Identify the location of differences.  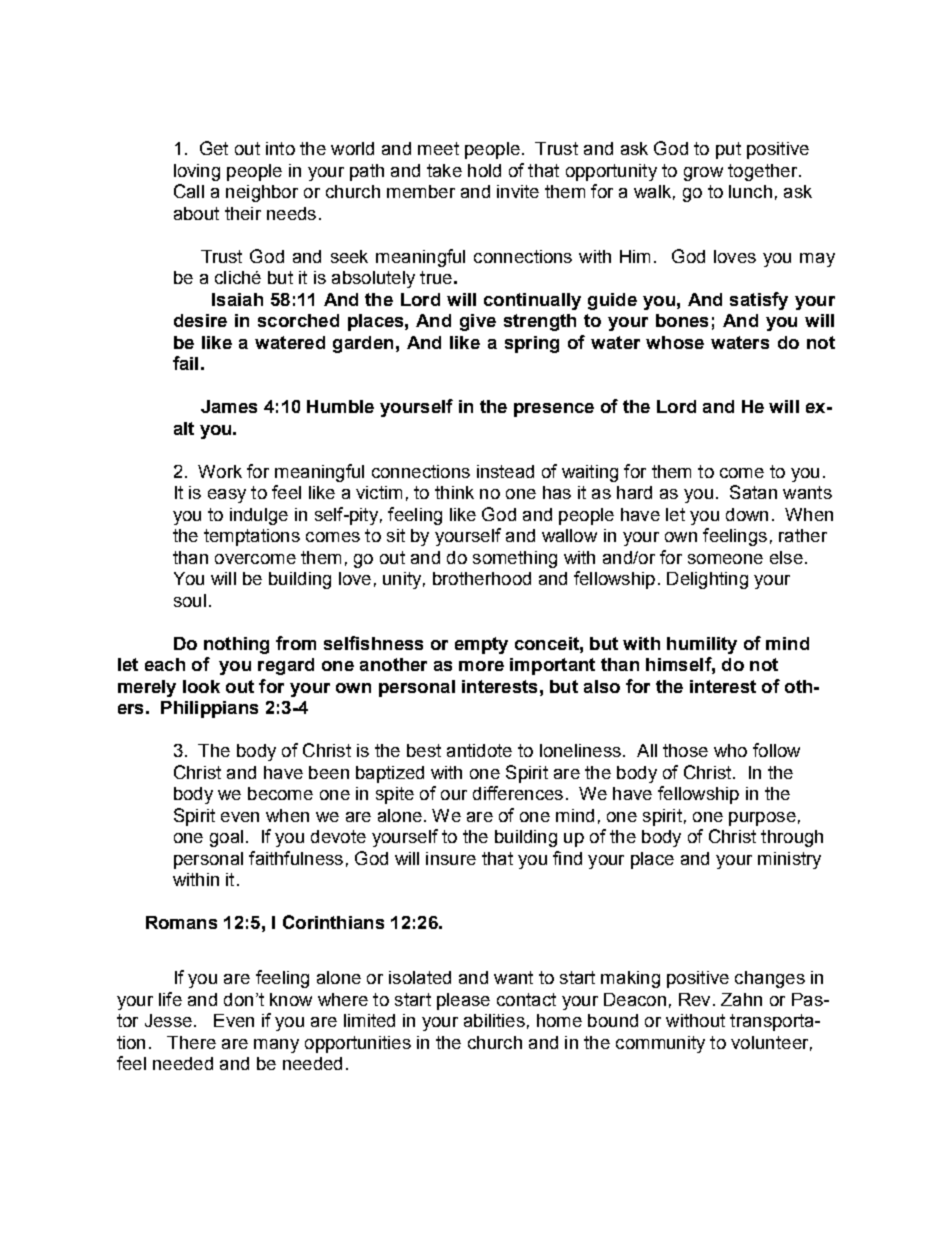
(518, 793).
